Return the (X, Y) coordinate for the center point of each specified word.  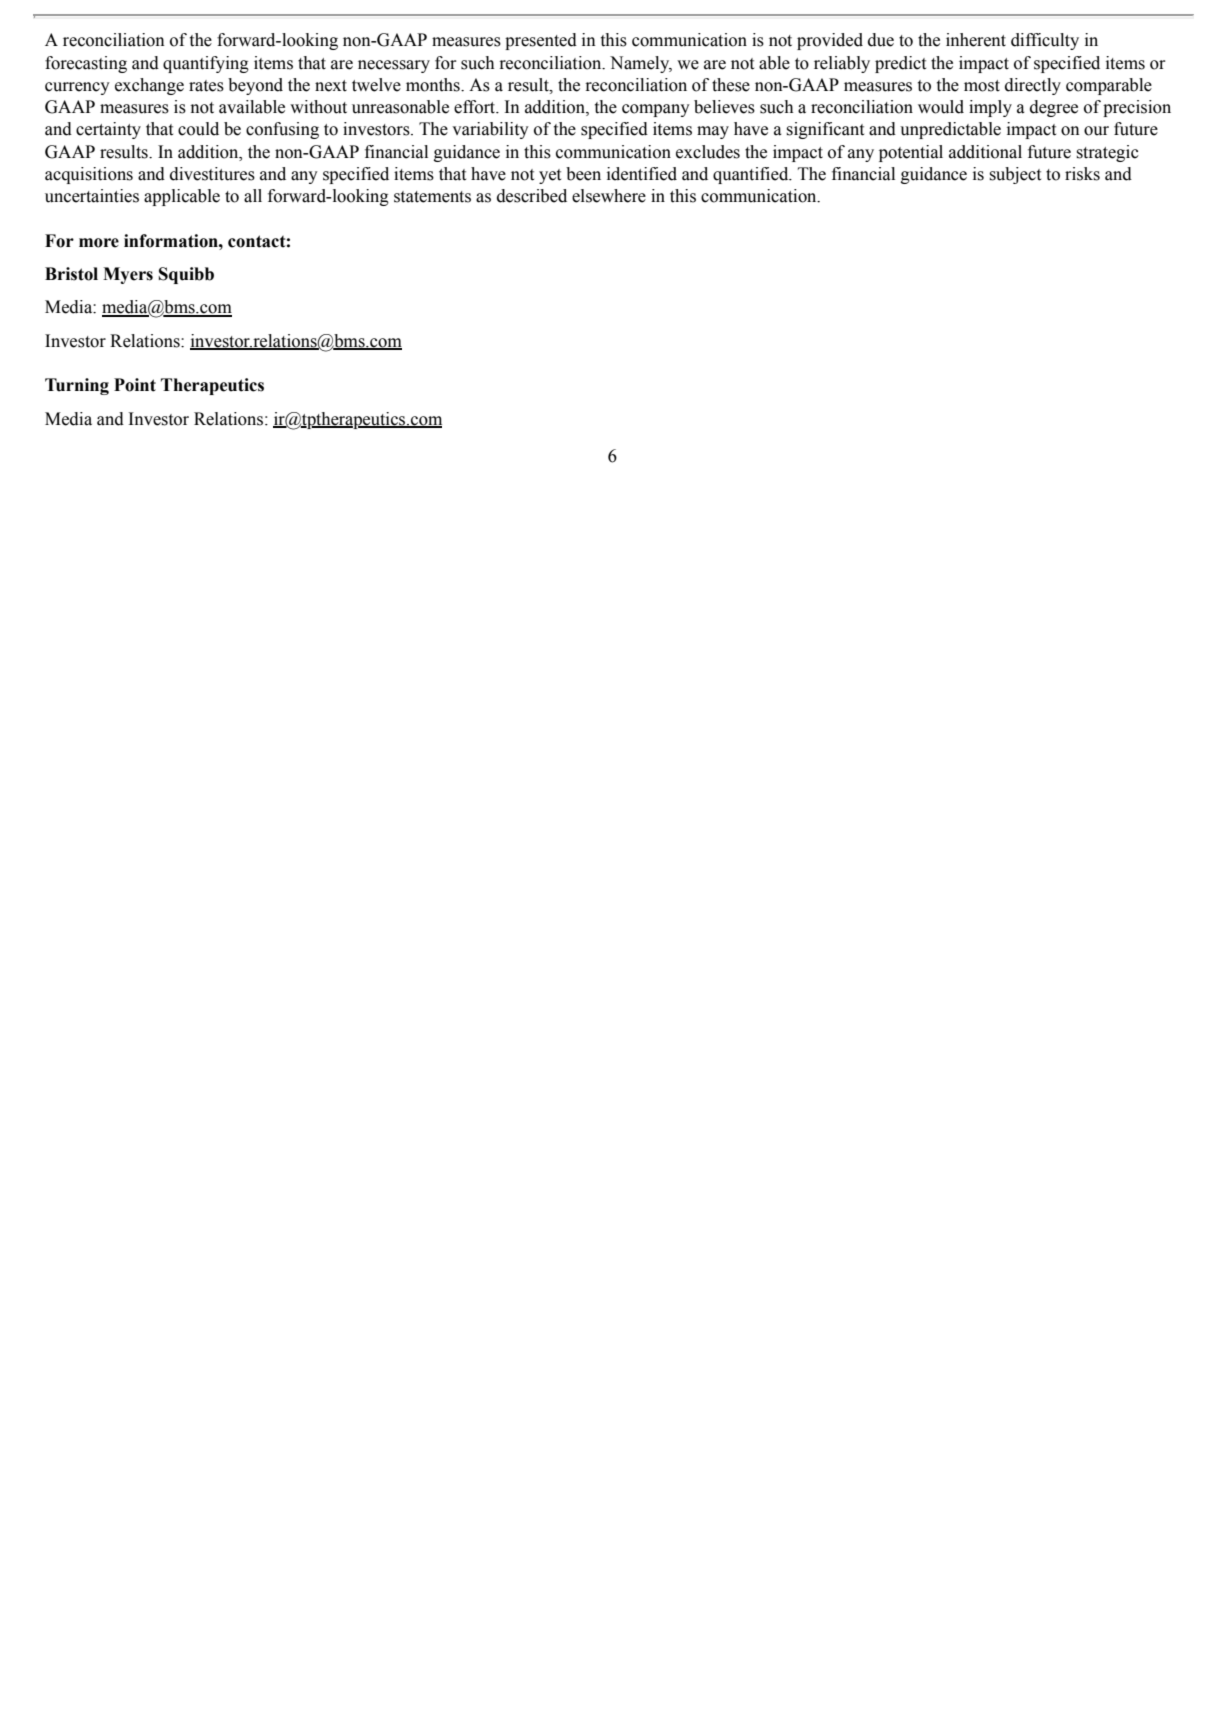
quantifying (206, 64)
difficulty (1045, 41)
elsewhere (609, 196)
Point (135, 385)
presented (541, 41)
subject (1015, 175)
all (253, 196)
